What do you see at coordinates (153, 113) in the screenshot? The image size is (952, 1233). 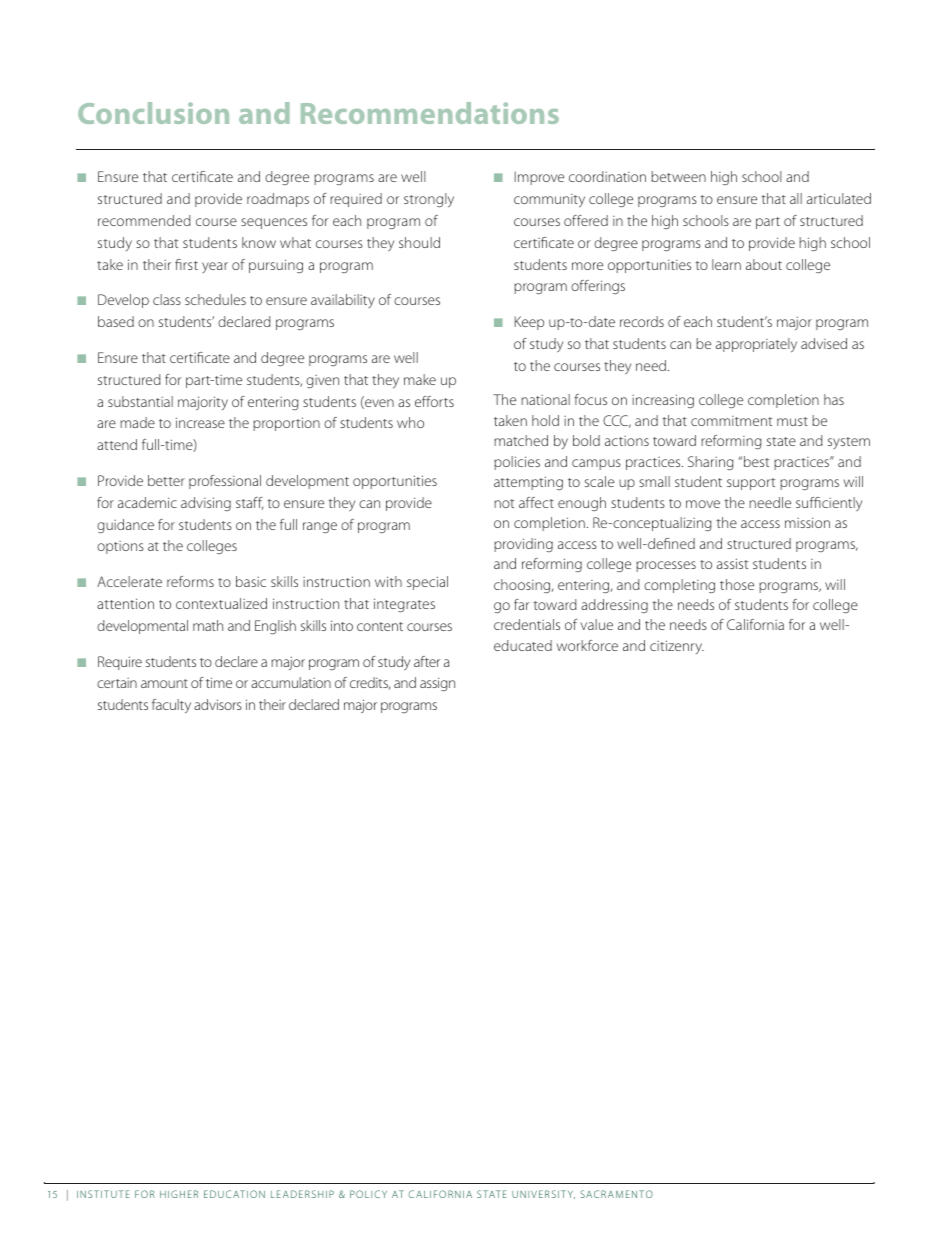 I see `Conclusion` at bounding box center [153, 113].
